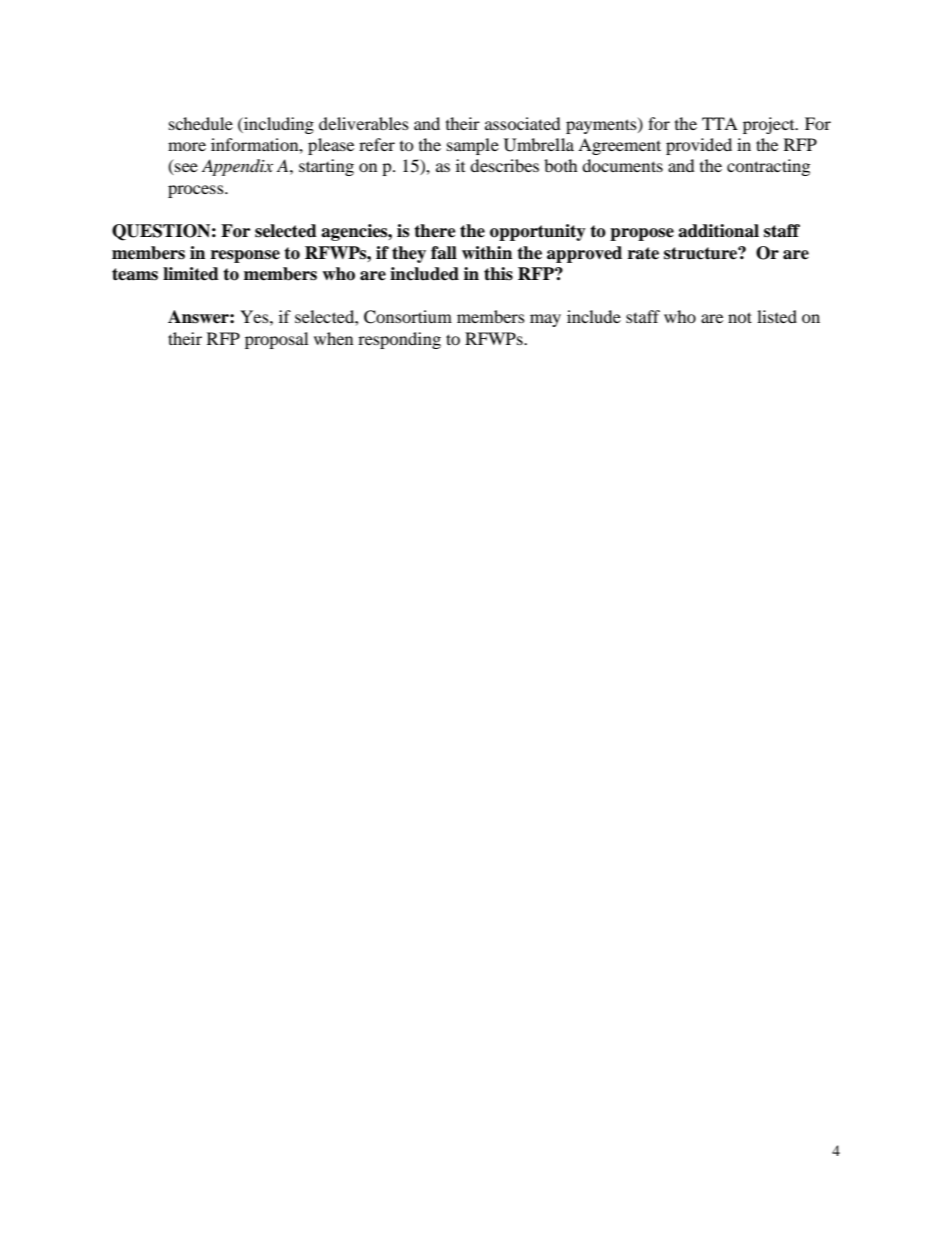 Image resolution: width=952 pixels, height=1233 pixels. I want to click on there, so click(435, 231).
